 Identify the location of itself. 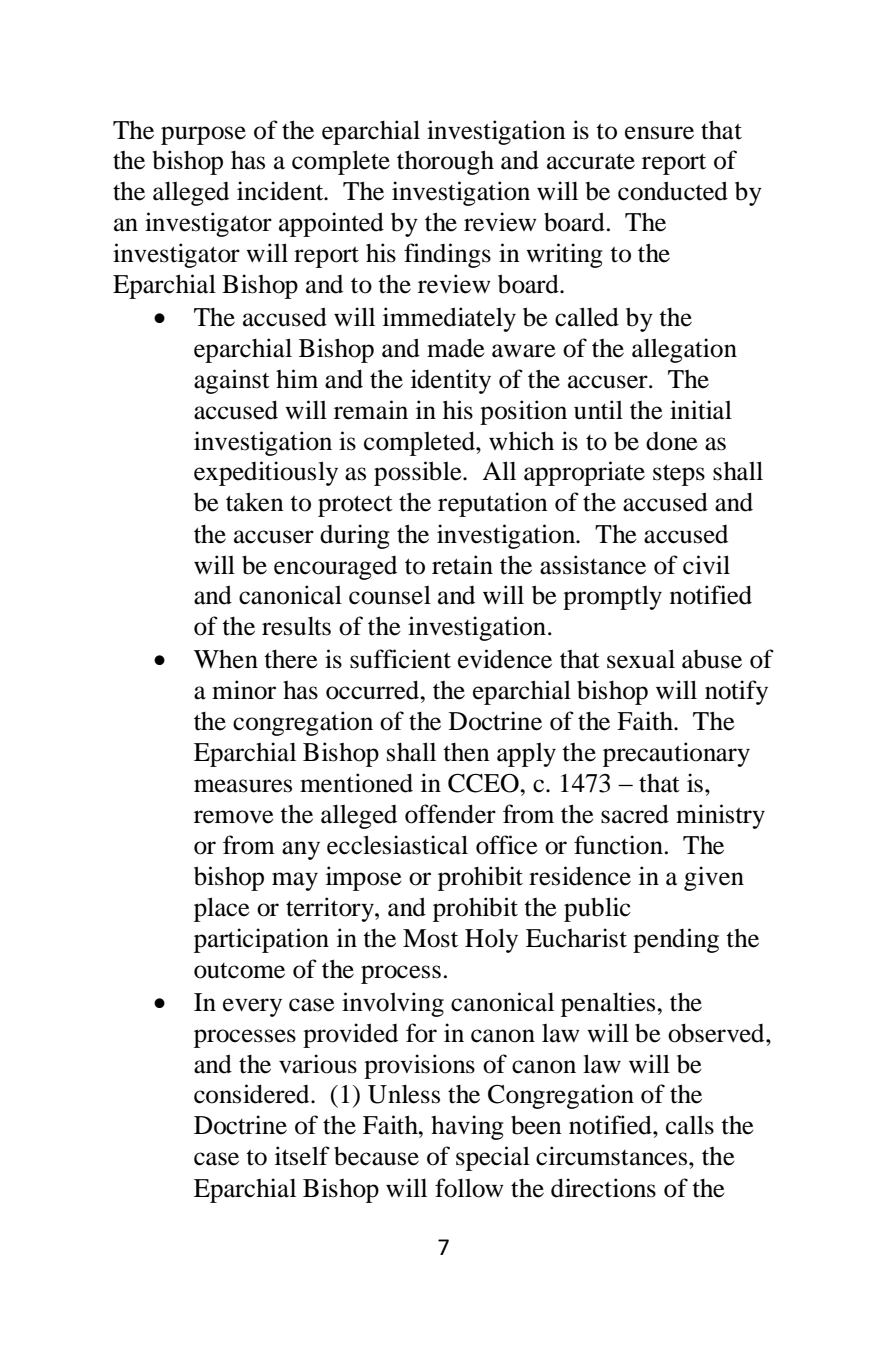
(302, 1156).
